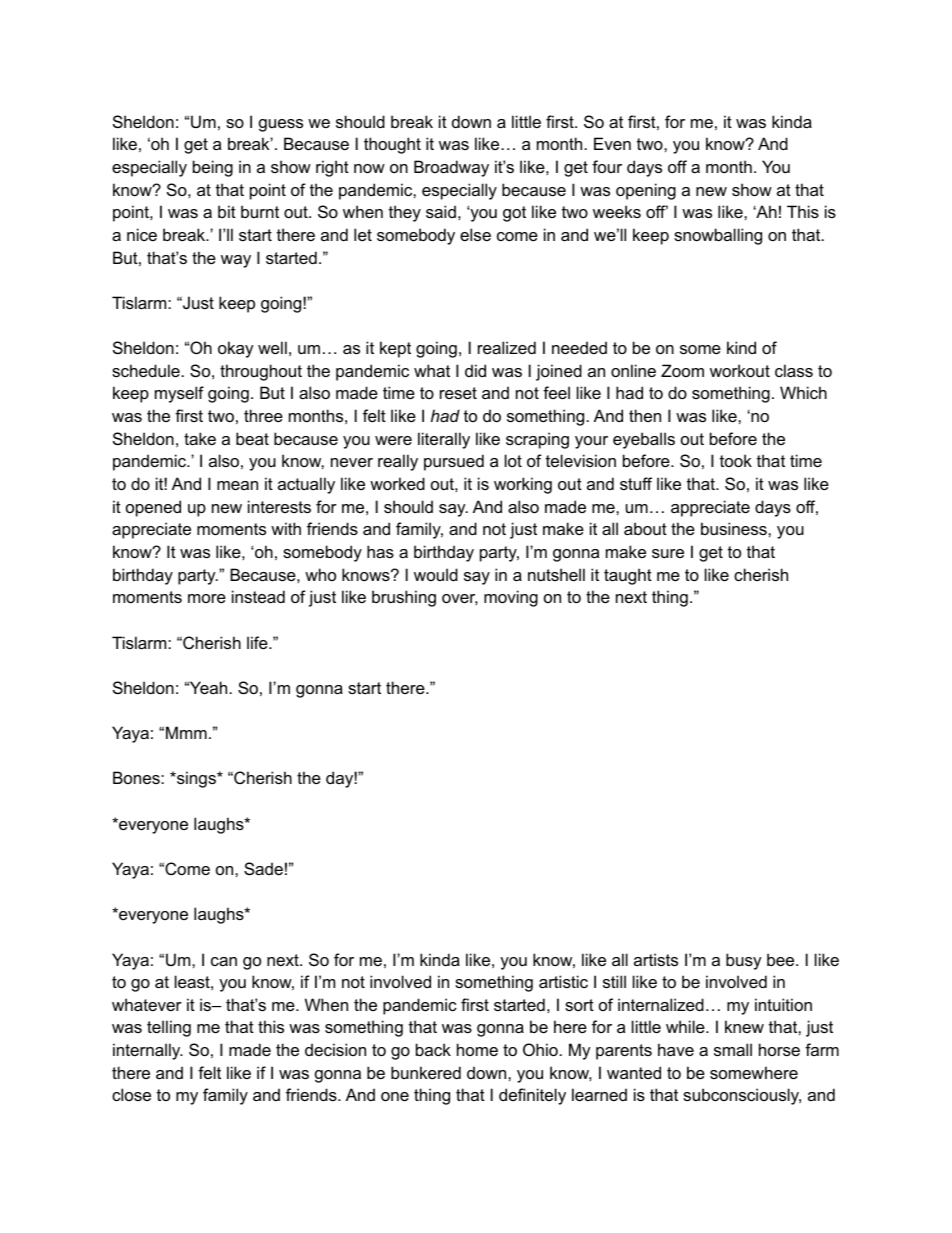 This page has height=1233, width=952. Describe the element at coordinates (186, 732) in the page. I see `Mmm` at that location.
